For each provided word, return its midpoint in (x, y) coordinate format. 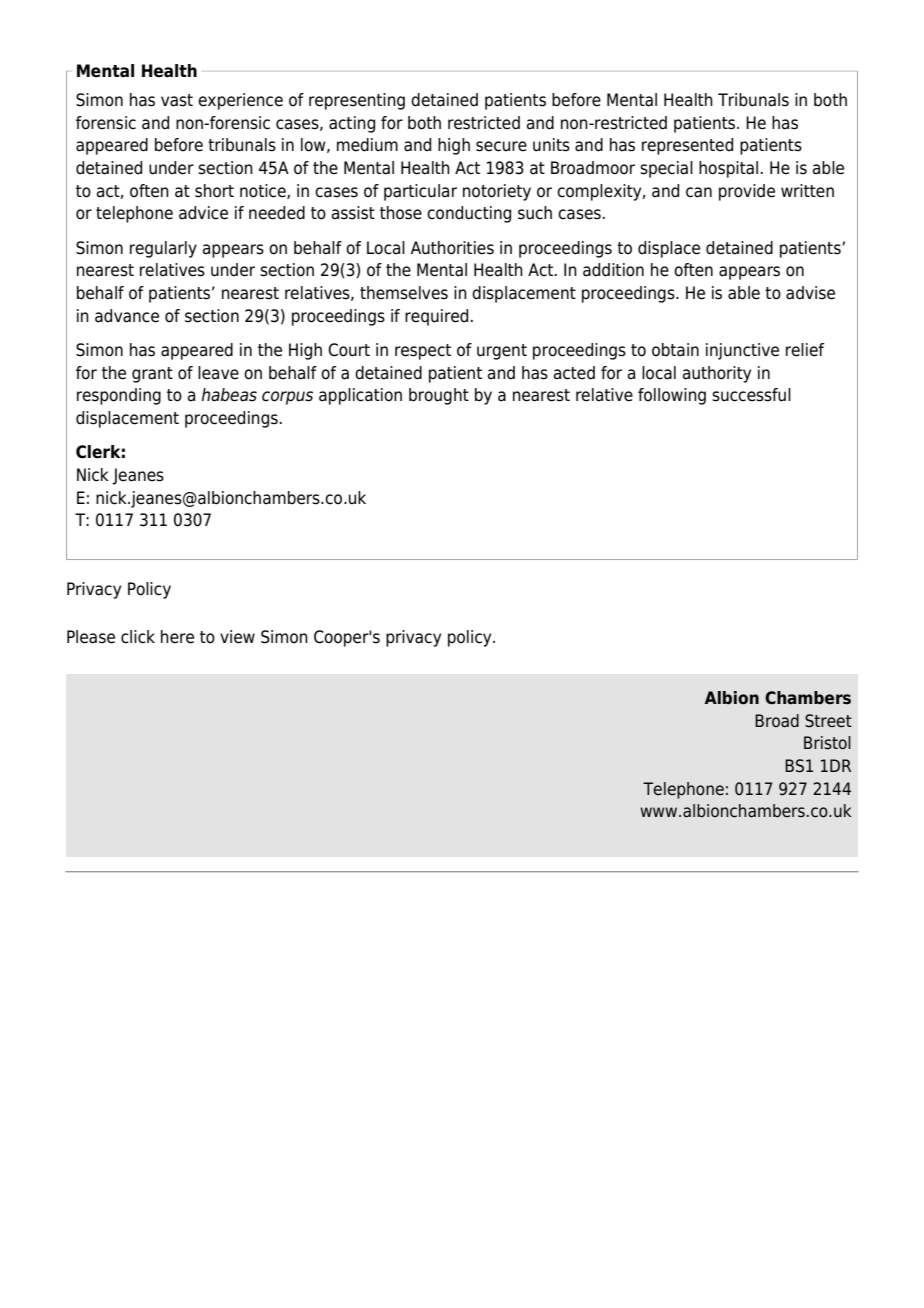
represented (687, 146)
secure (501, 146)
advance (127, 316)
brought (439, 396)
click (138, 637)
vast (177, 100)
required (436, 317)
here (177, 637)
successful (751, 395)
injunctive (742, 351)
